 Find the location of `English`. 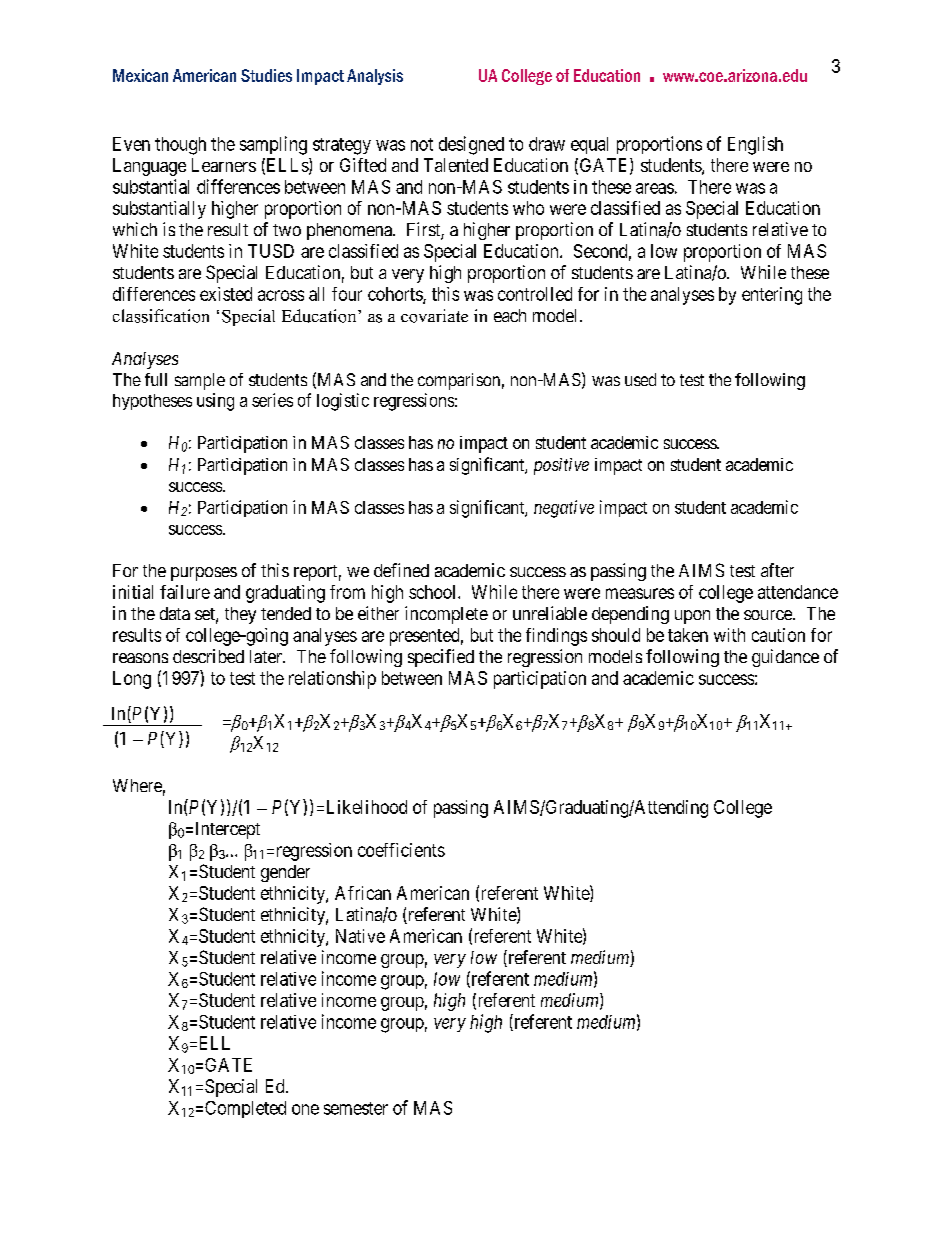

English is located at coordinates (755, 145).
